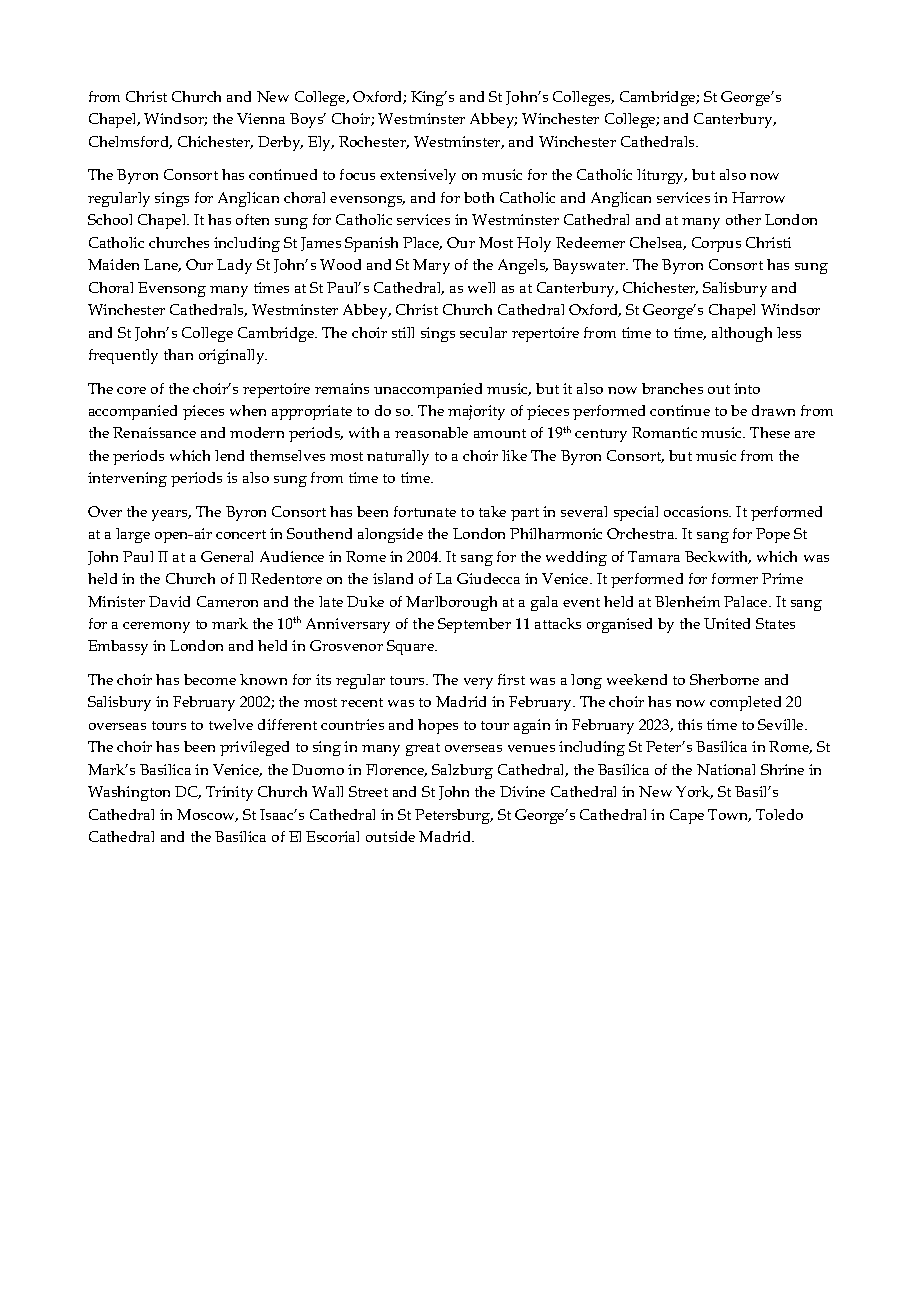 Image resolution: width=924 pixels, height=1308 pixels. I want to click on Tamara, so click(654, 556).
